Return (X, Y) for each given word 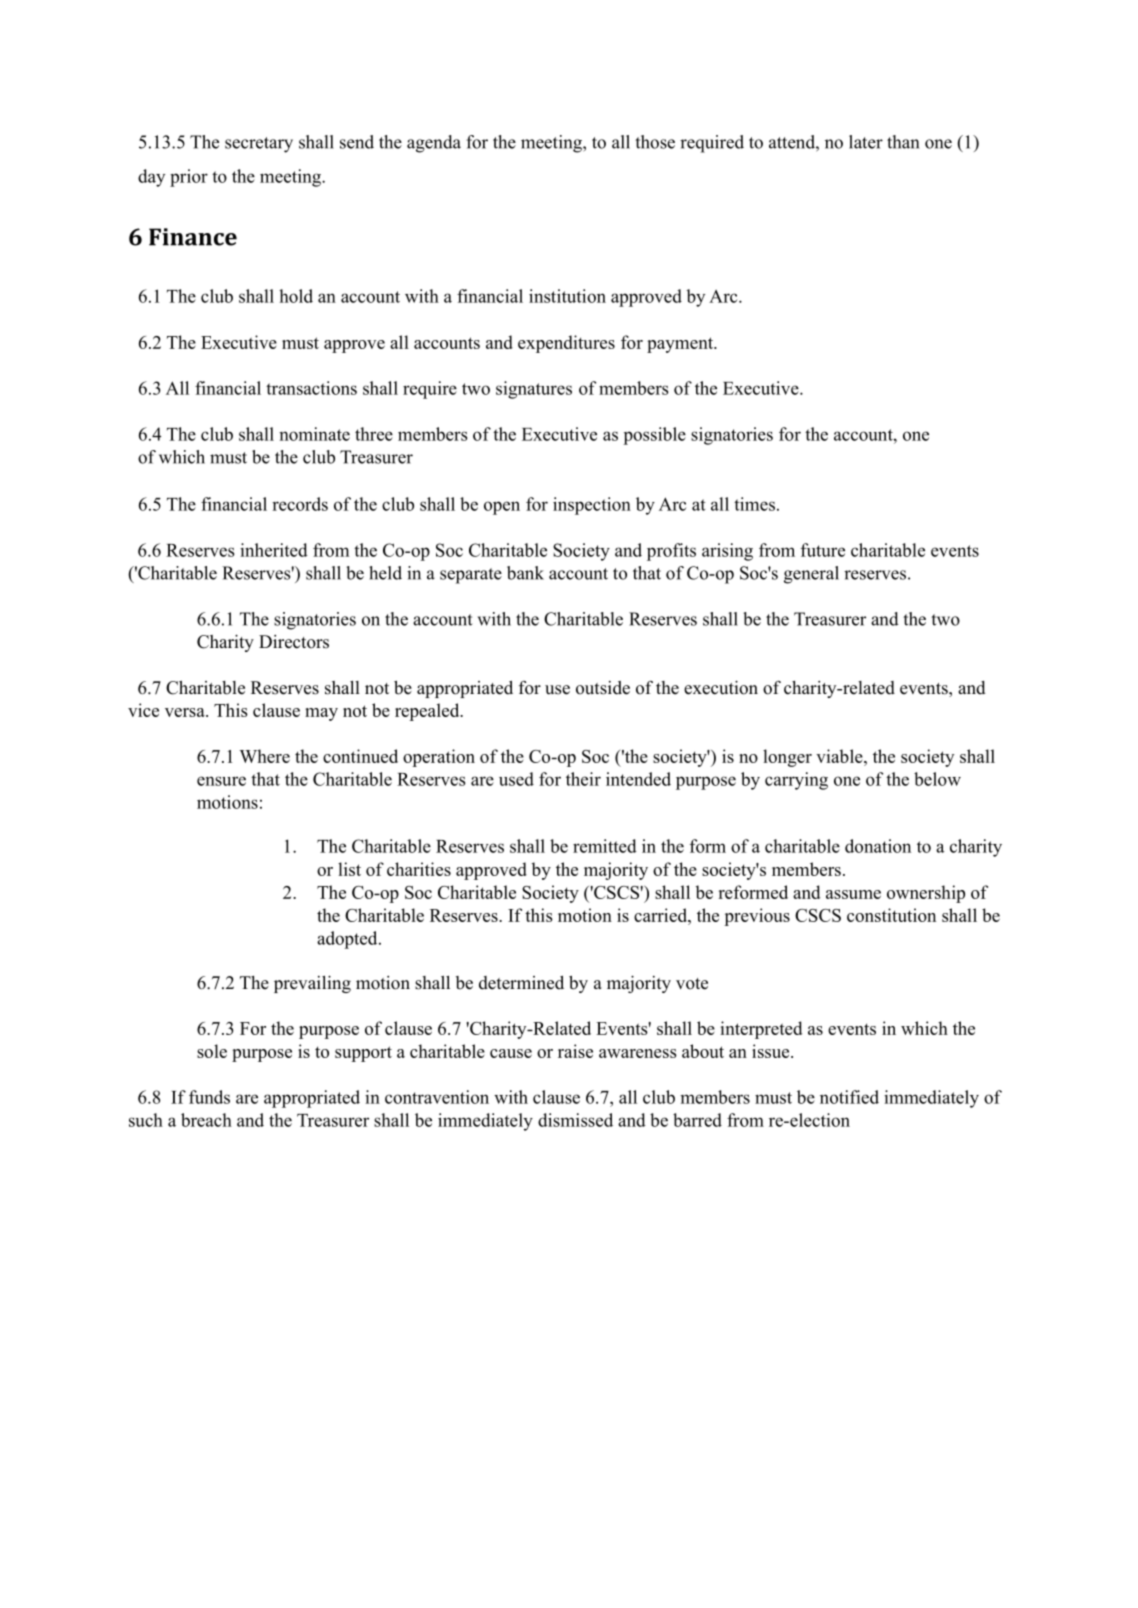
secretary (259, 145)
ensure (221, 781)
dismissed (575, 1120)
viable (840, 756)
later (866, 142)
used (516, 779)
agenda (434, 144)
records (300, 504)
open (502, 508)
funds (209, 1097)
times (754, 504)
